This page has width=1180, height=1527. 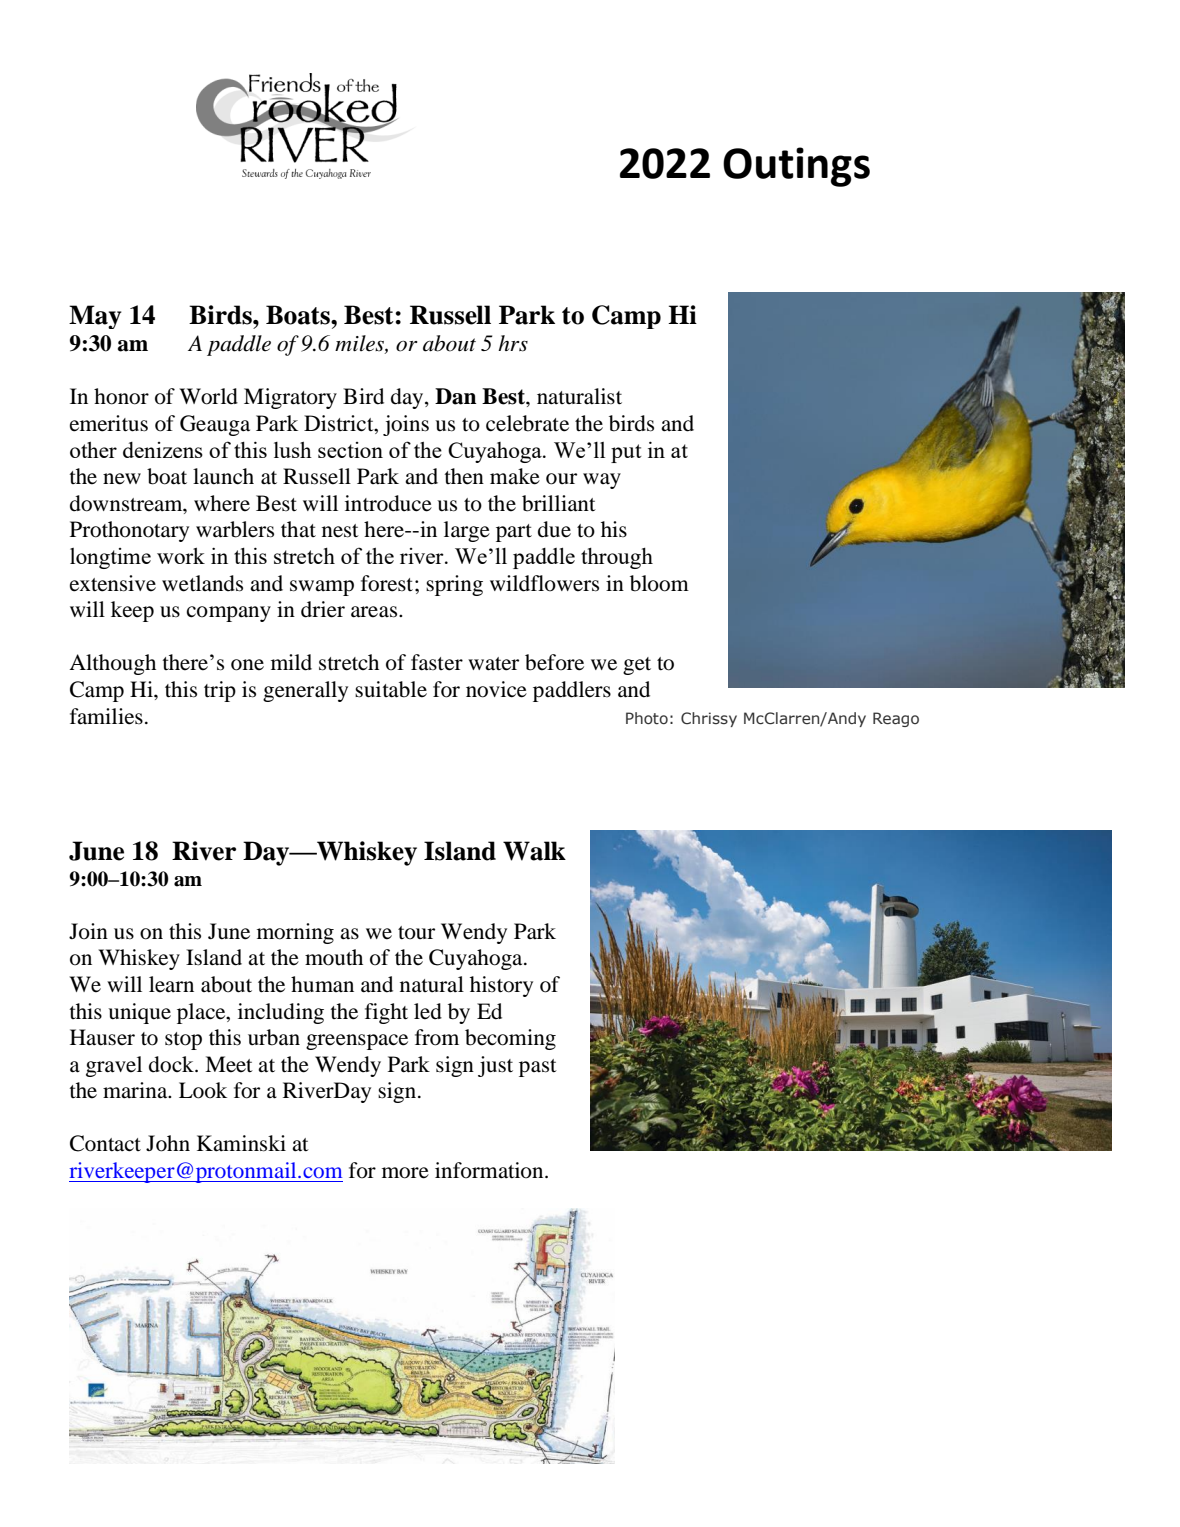 I want to click on warblers, so click(x=235, y=529).
